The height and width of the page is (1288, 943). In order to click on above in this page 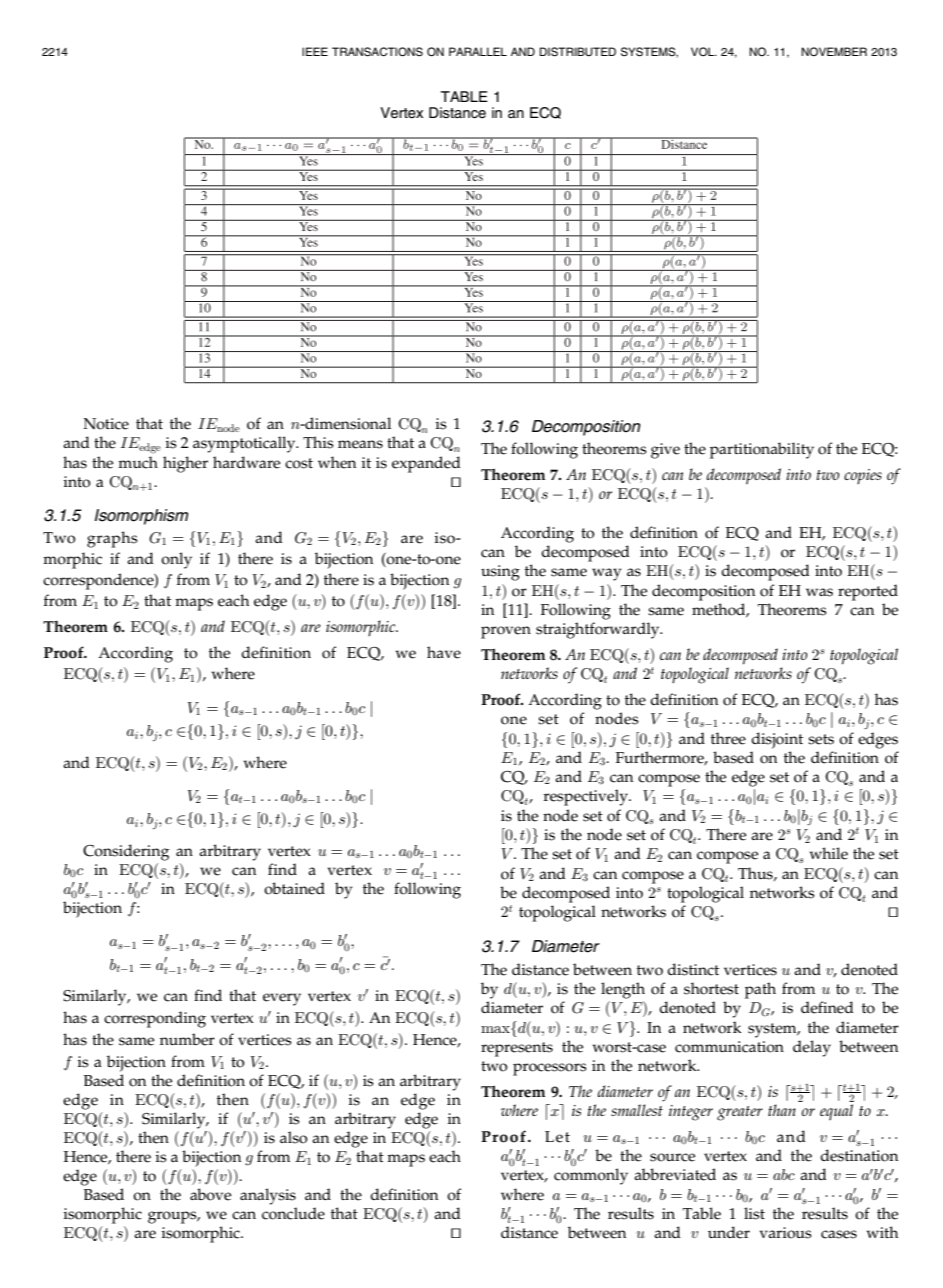, I will do `click(210, 1194)`.
